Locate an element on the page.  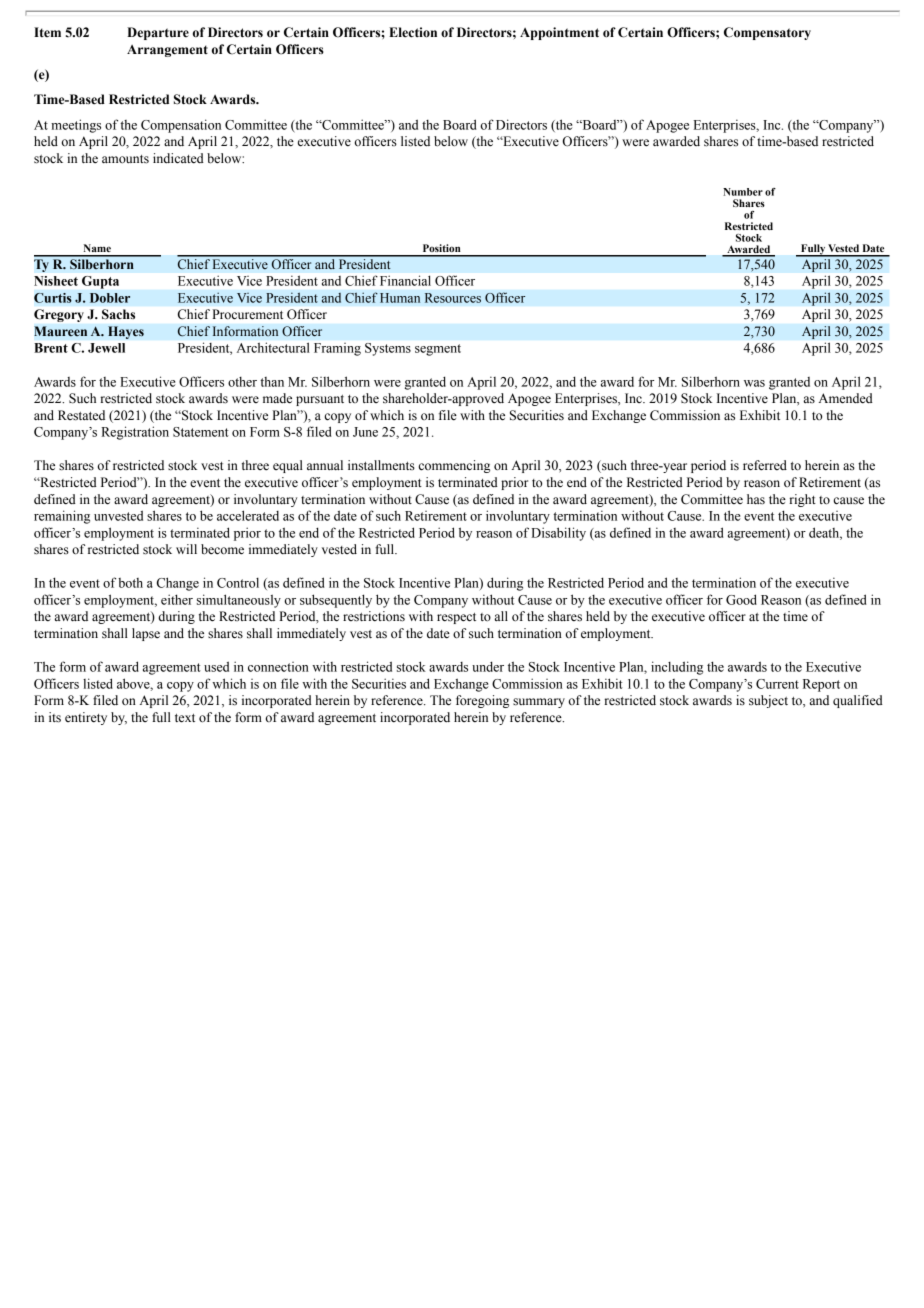
respect is located at coordinates (456, 618).
